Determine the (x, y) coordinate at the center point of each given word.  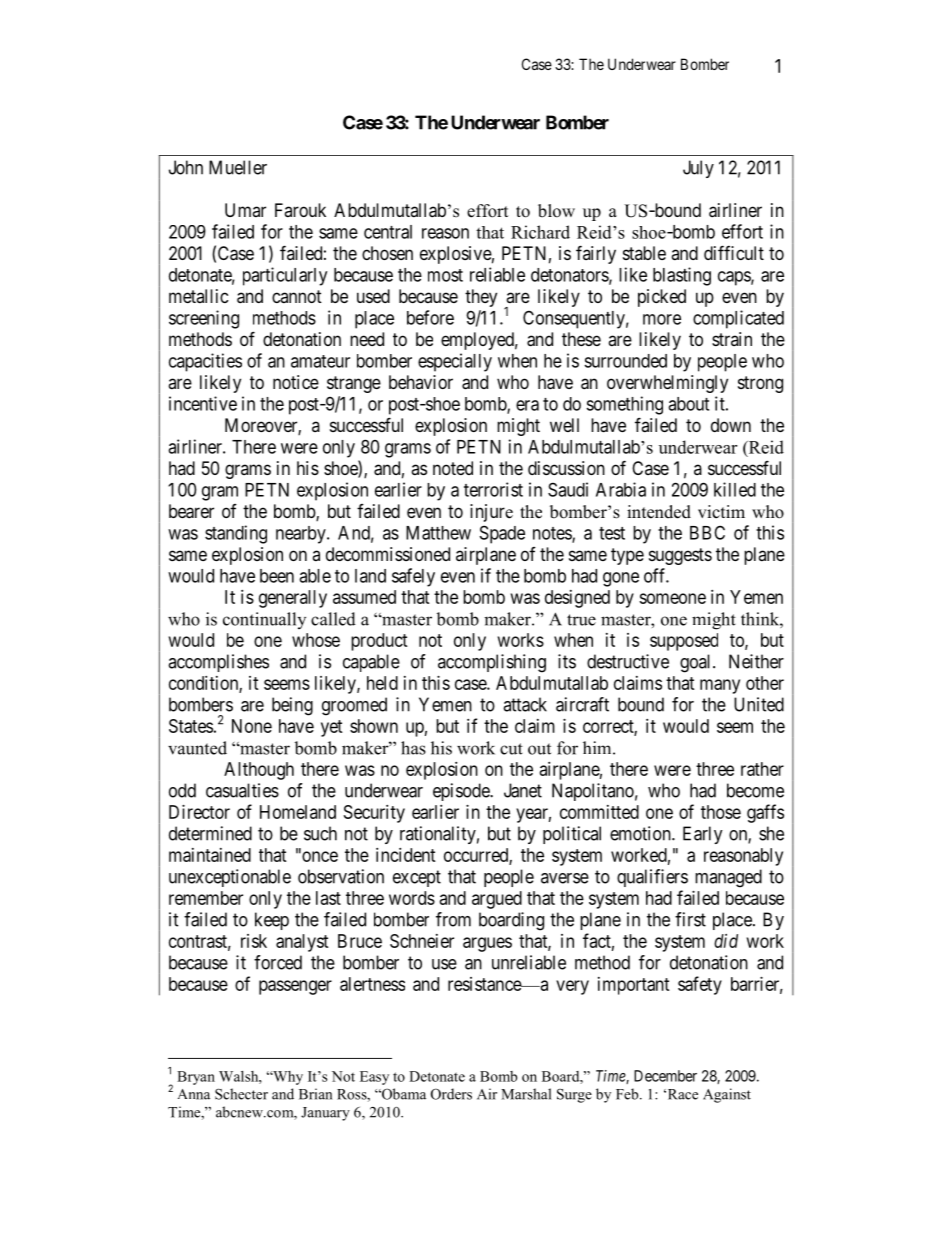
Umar (245, 210)
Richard (540, 232)
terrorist (493, 489)
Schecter (241, 1094)
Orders (451, 1094)
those (721, 812)
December (665, 1076)
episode (462, 792)
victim (721, 511)
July (698, 169)
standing (236, 534)
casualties (242, 790)
